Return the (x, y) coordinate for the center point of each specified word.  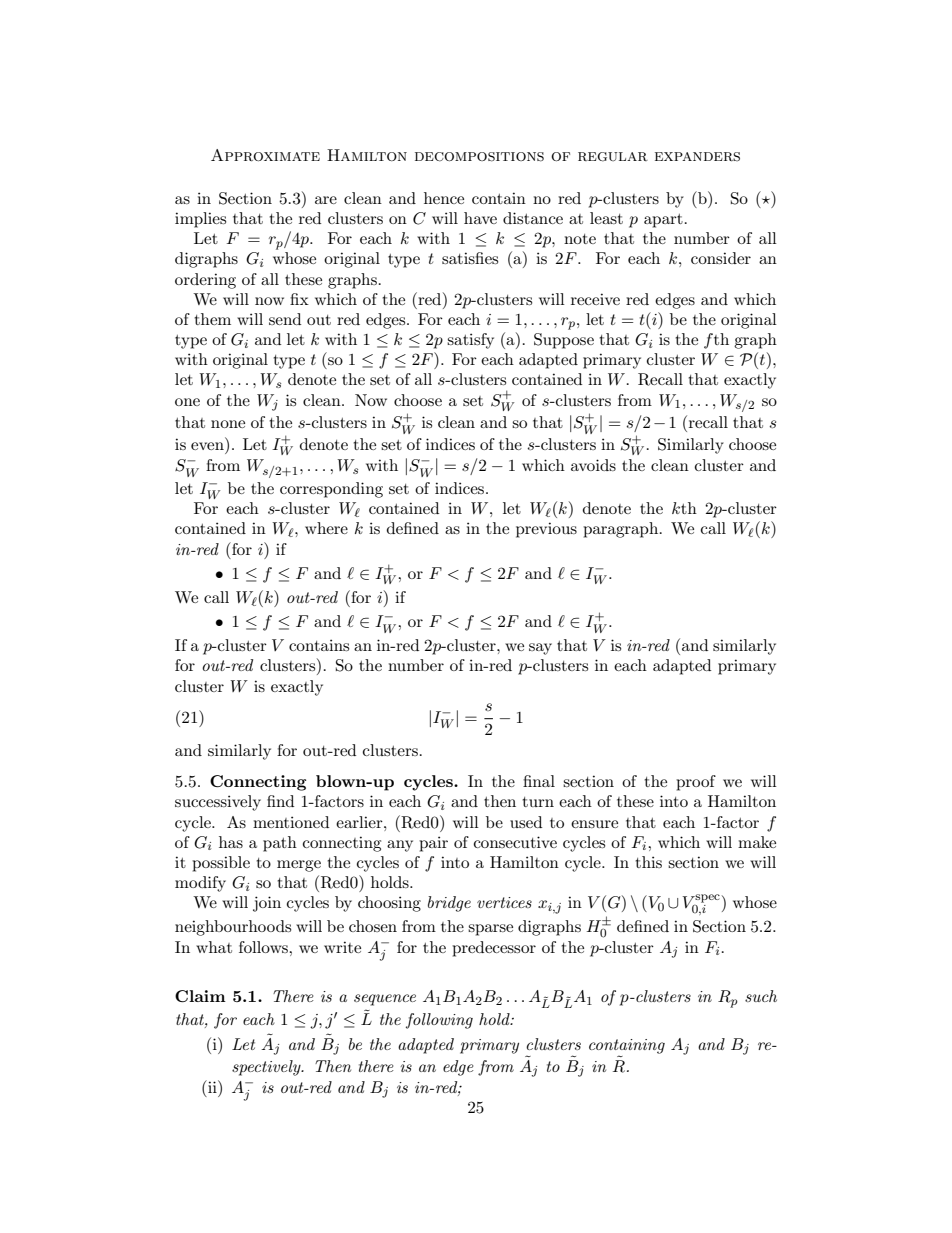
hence (444, 198)
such (761, 996)
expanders (697, 156)
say (540, 649)
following (439, 1021)
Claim (200, 996)
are (326, 200)
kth (684, 508)
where (326, 528)
